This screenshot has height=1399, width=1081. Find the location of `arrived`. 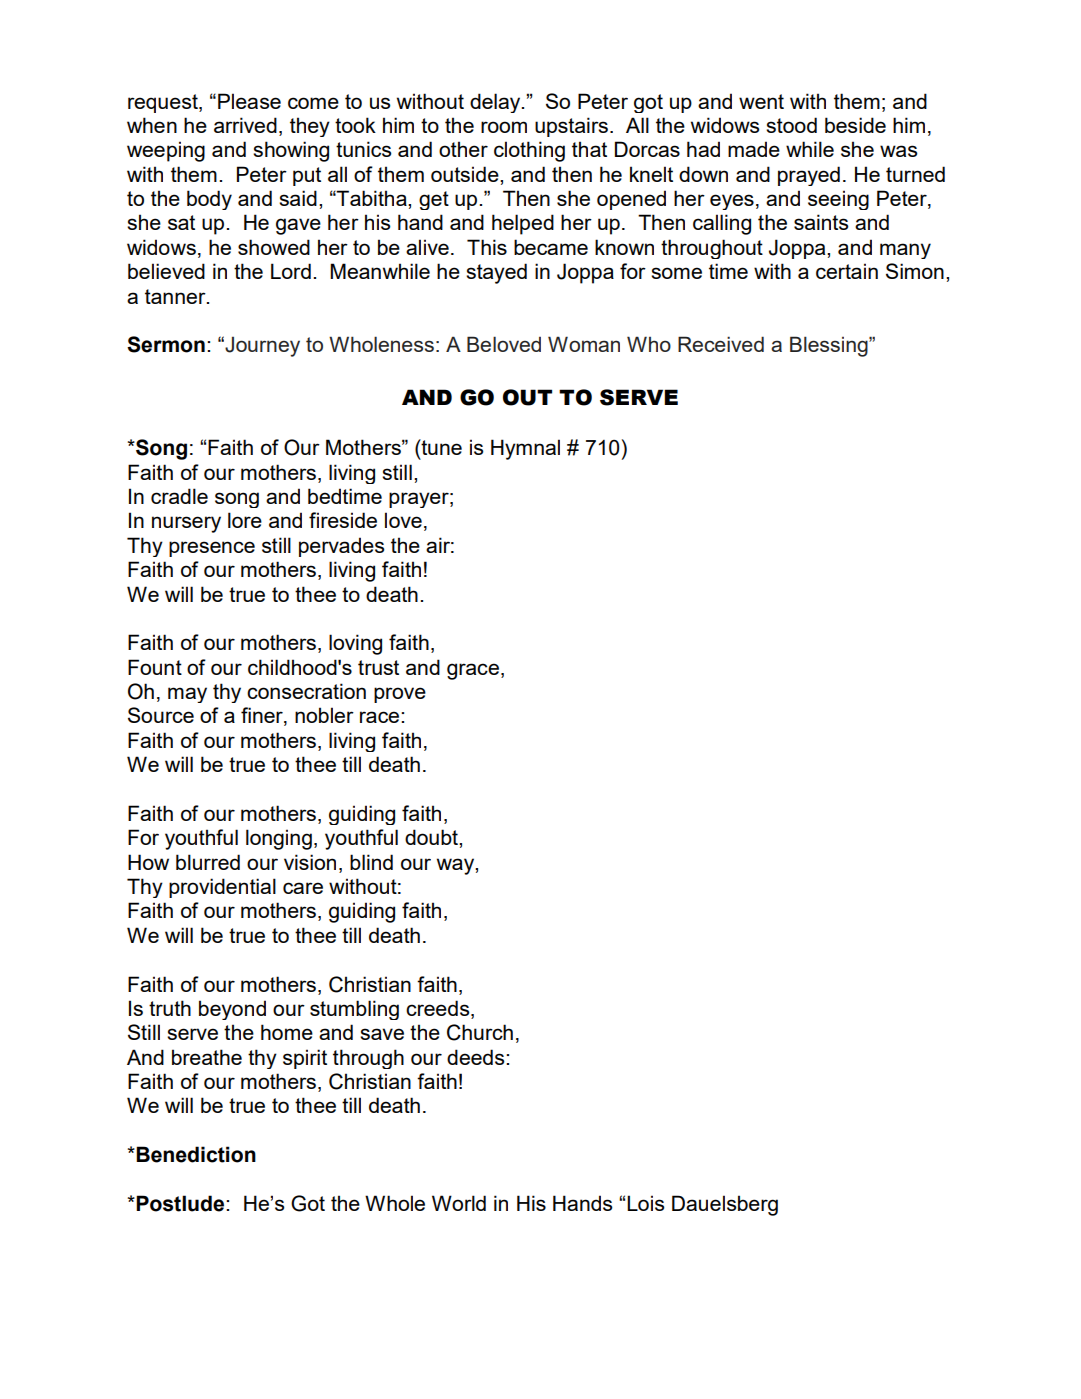

arrived is located at coordinates (245, 125).
